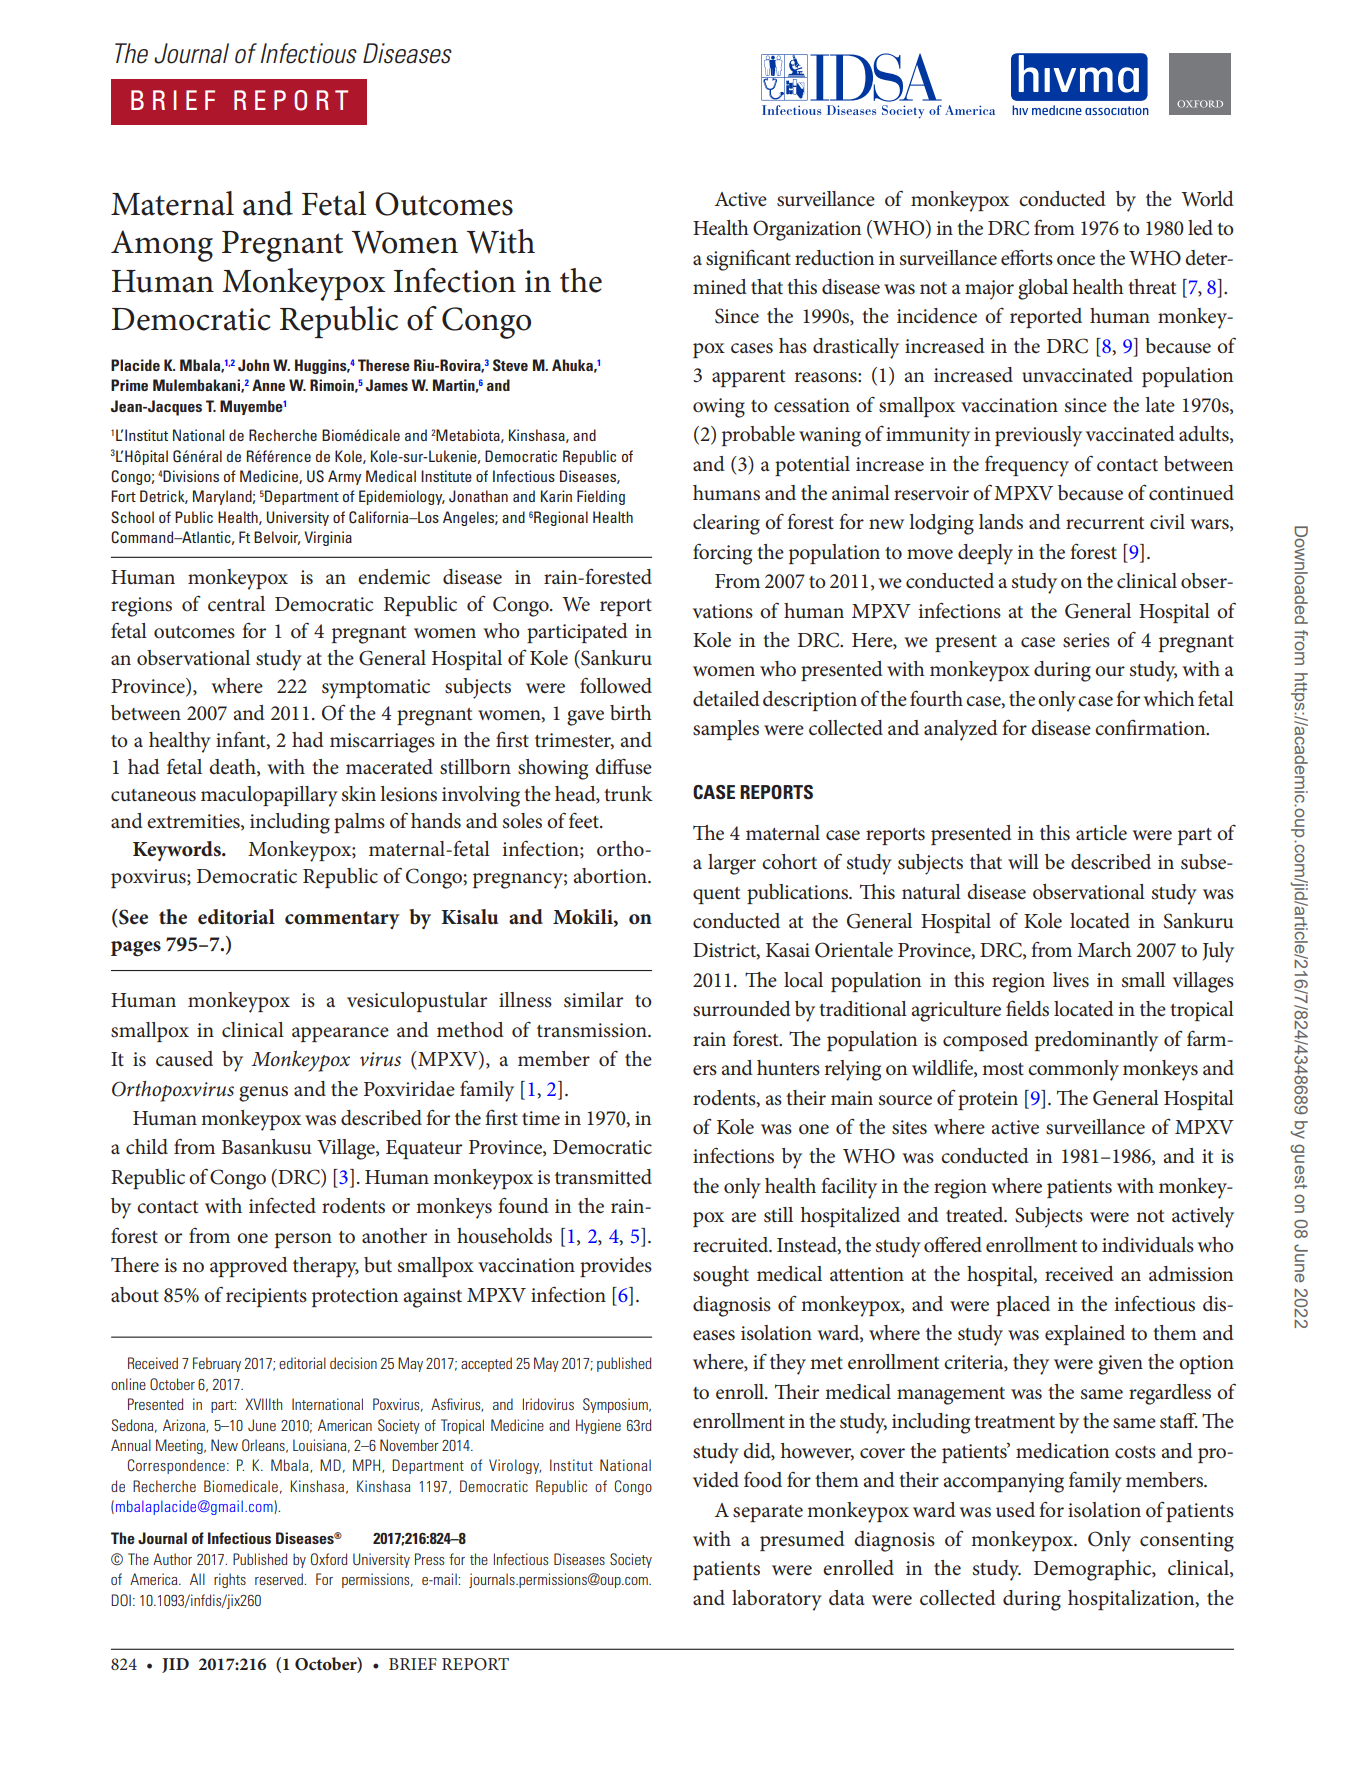 The image size is (1345, 1772). Describe the element at coordinates (236, 604) in the image. I see `central` at that location.
